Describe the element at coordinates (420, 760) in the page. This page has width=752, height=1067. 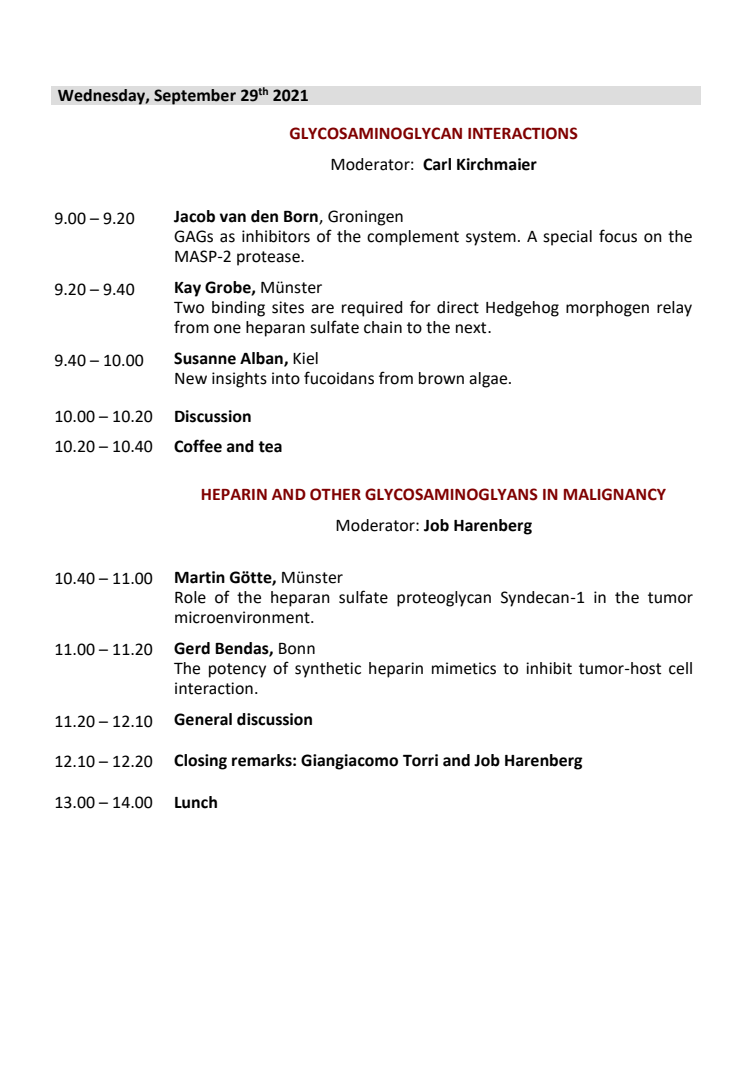
I see `Torri` at that location.
